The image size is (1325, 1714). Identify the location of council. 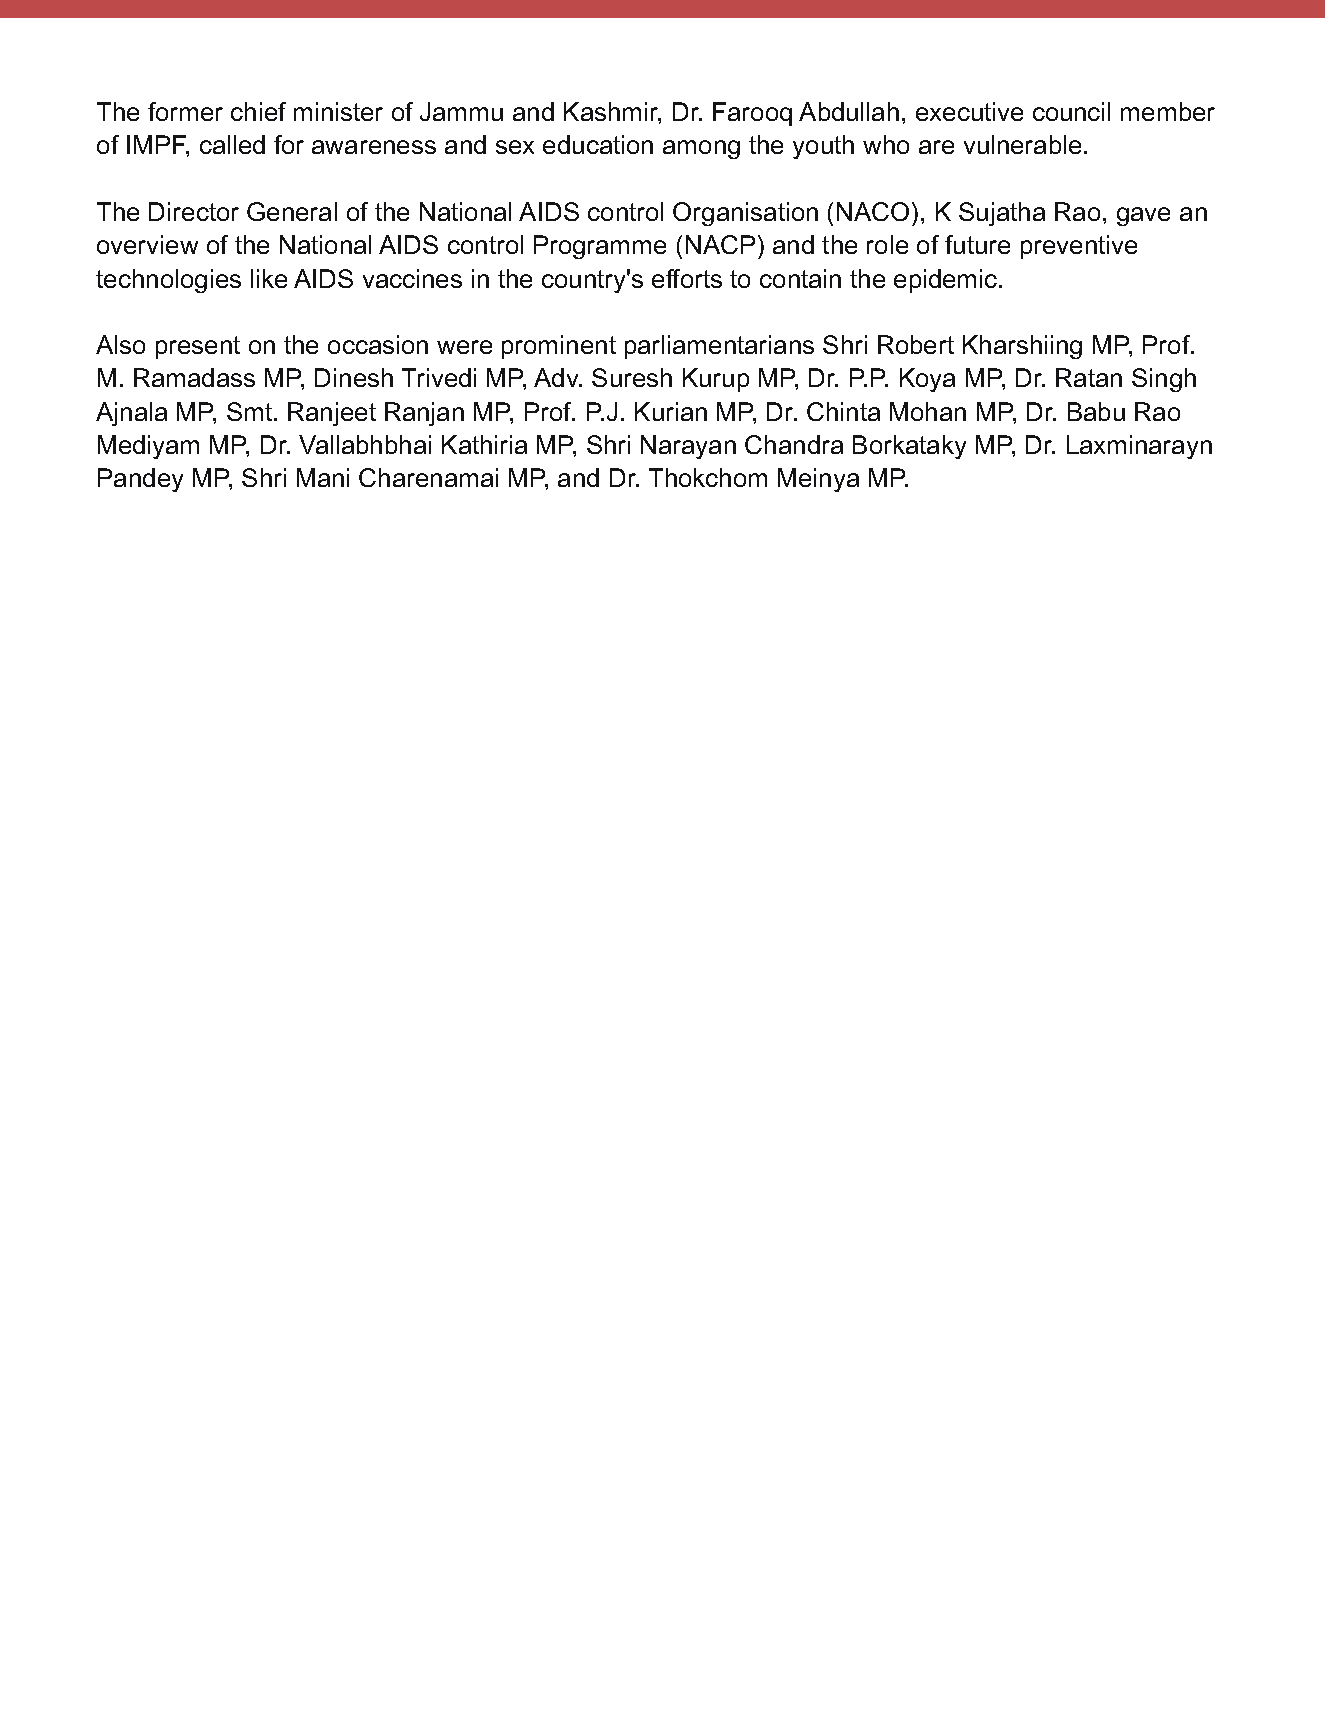
(1071, 111).
